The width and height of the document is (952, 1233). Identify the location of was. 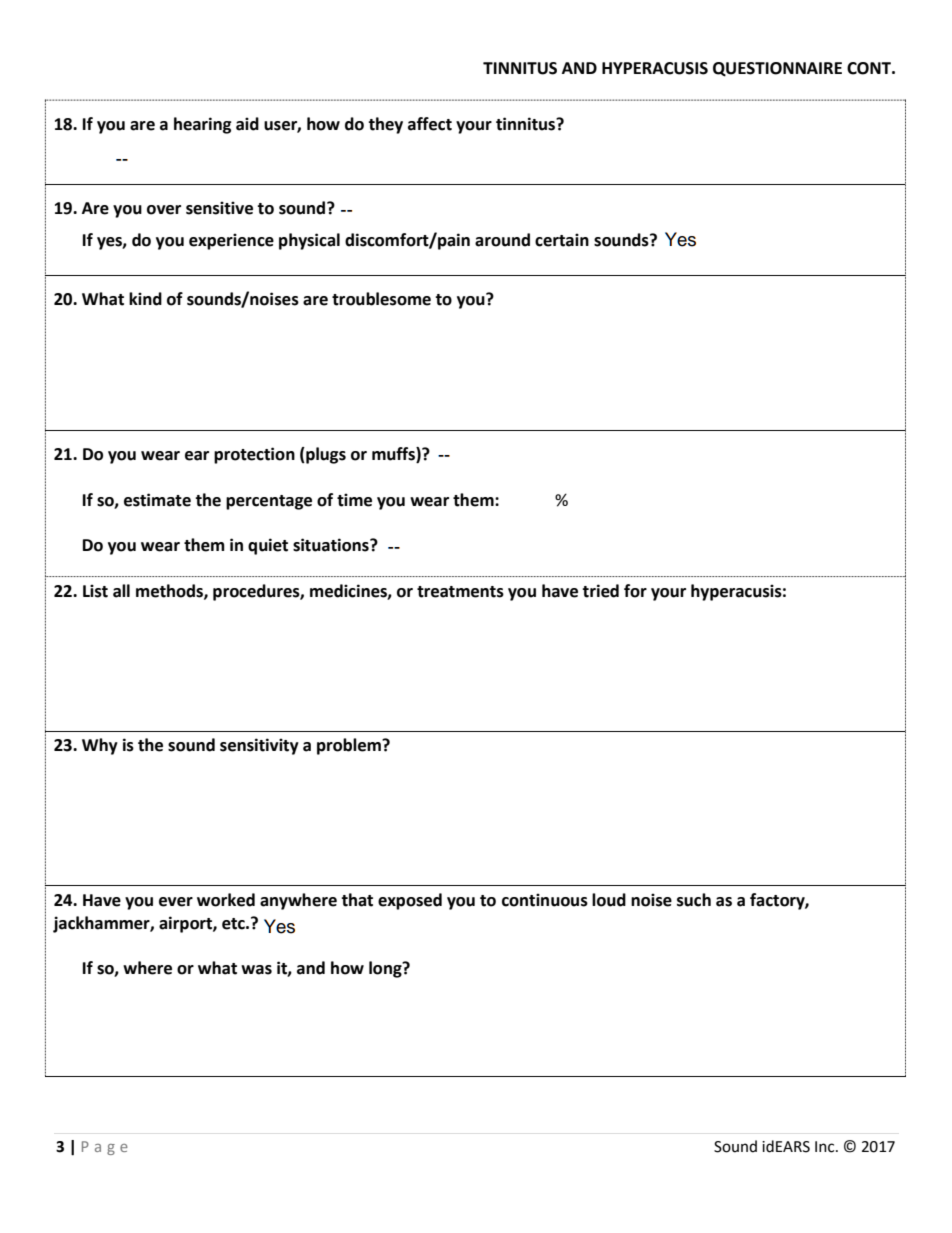
(256, 970).
